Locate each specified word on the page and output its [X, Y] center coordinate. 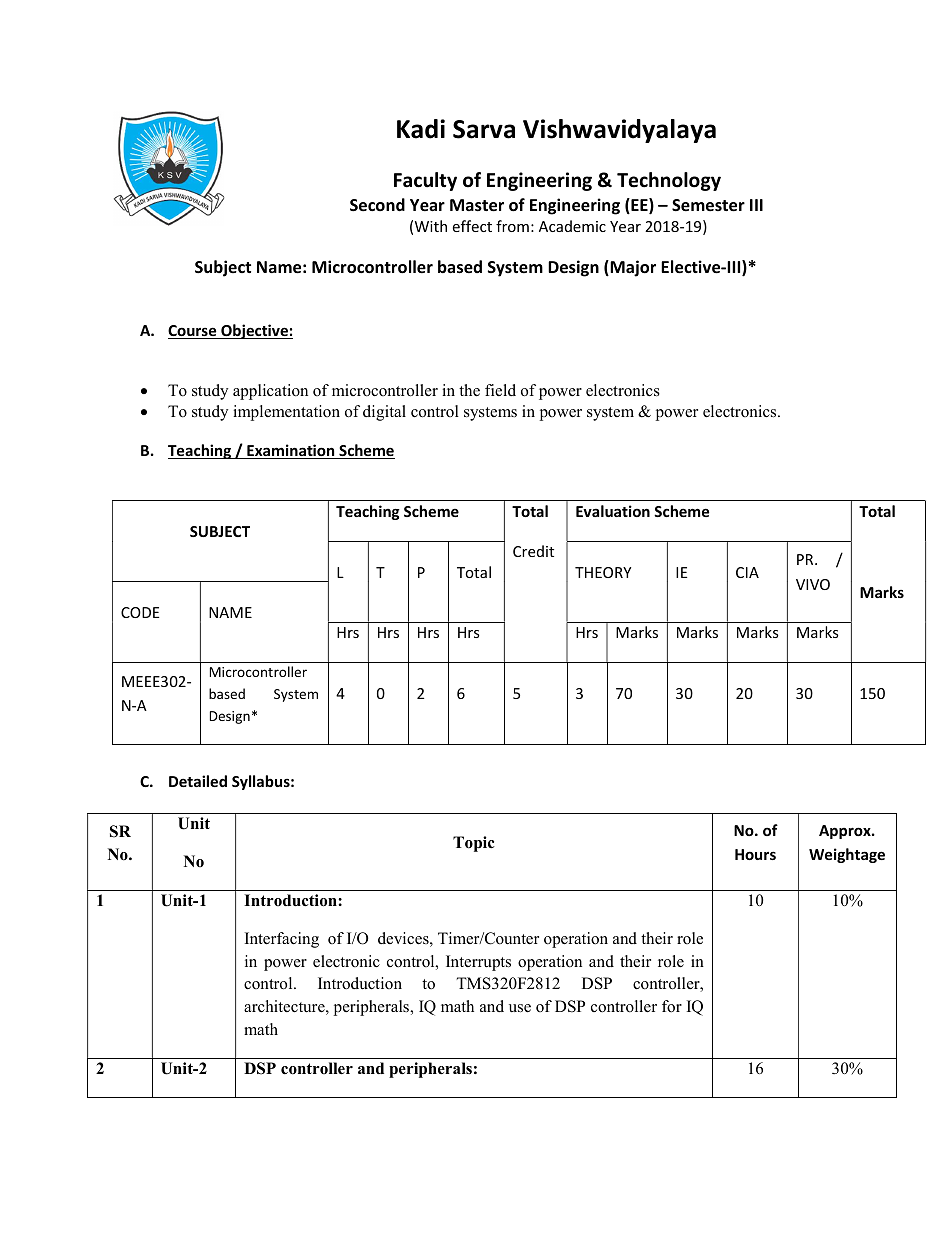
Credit [533, 551]
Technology [669, 181]
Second [377, 205]
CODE [140, 612]
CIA [747, 572]
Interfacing [282, 940]
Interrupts [478, 963]
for [672, 1006]
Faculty [425, 181]
